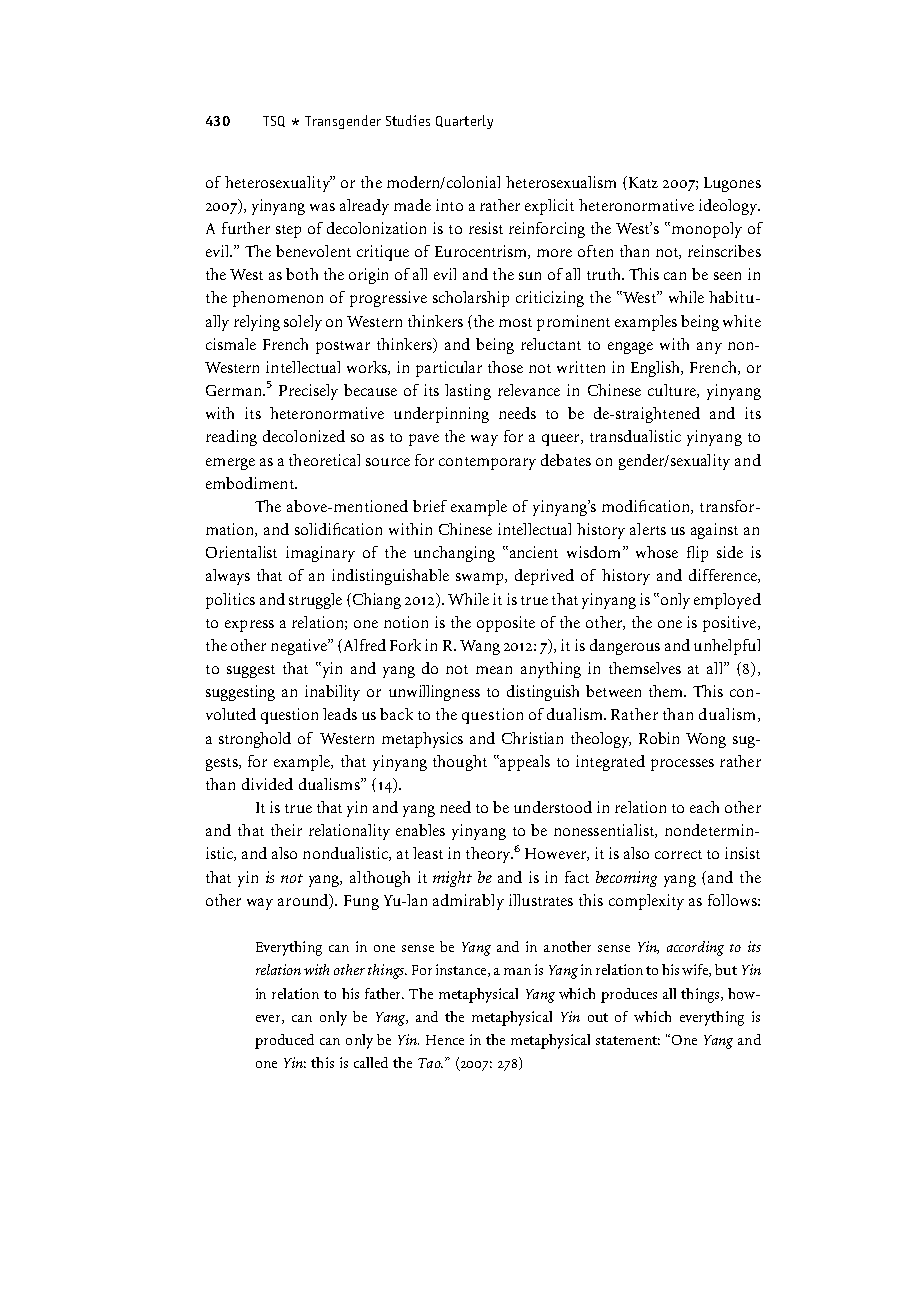  What do you see at coordinates (315, 601) in the image?
I see `struggle` at bounding box center [315, 601].
